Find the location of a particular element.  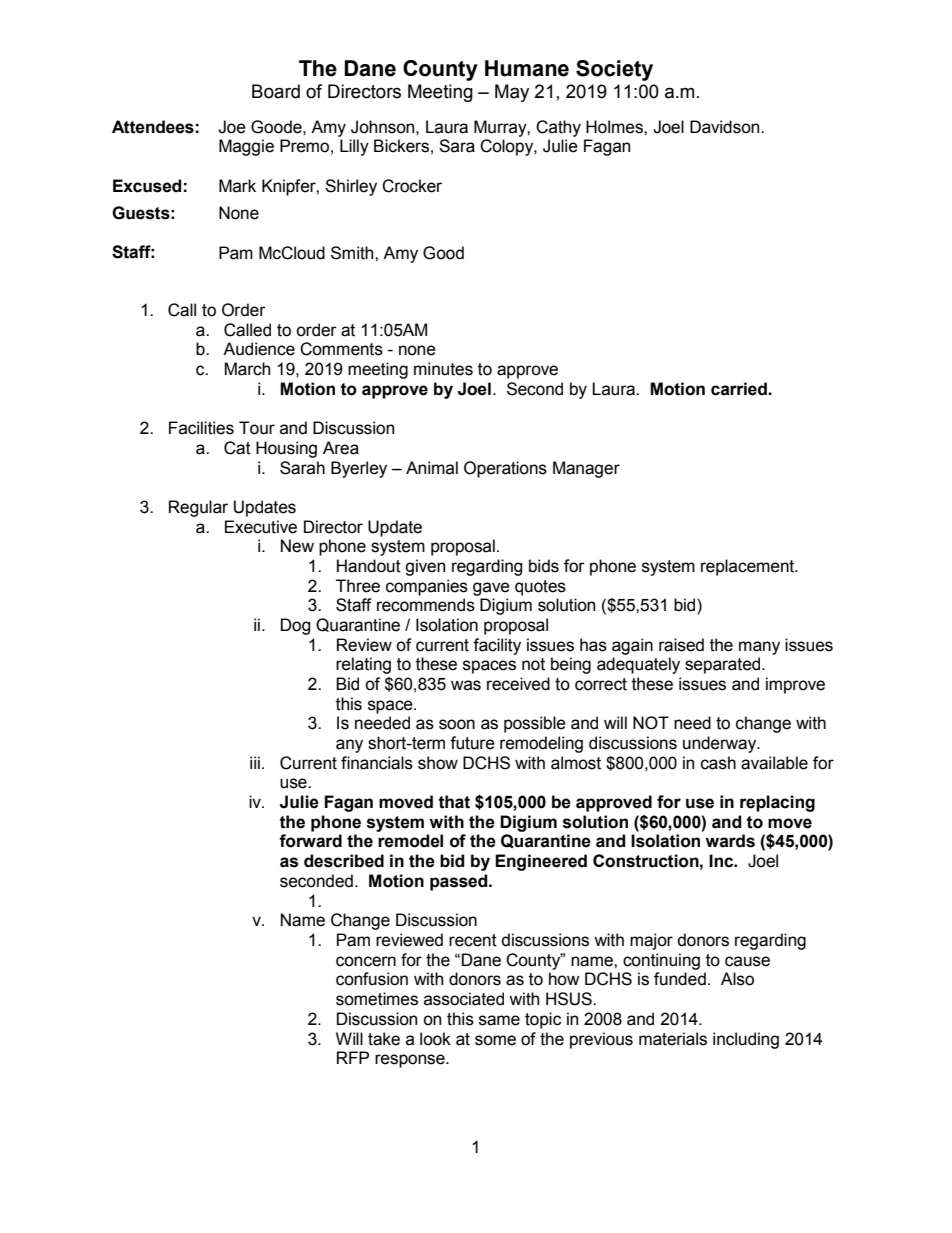

Facilities is located at coordinates (201, 428).
